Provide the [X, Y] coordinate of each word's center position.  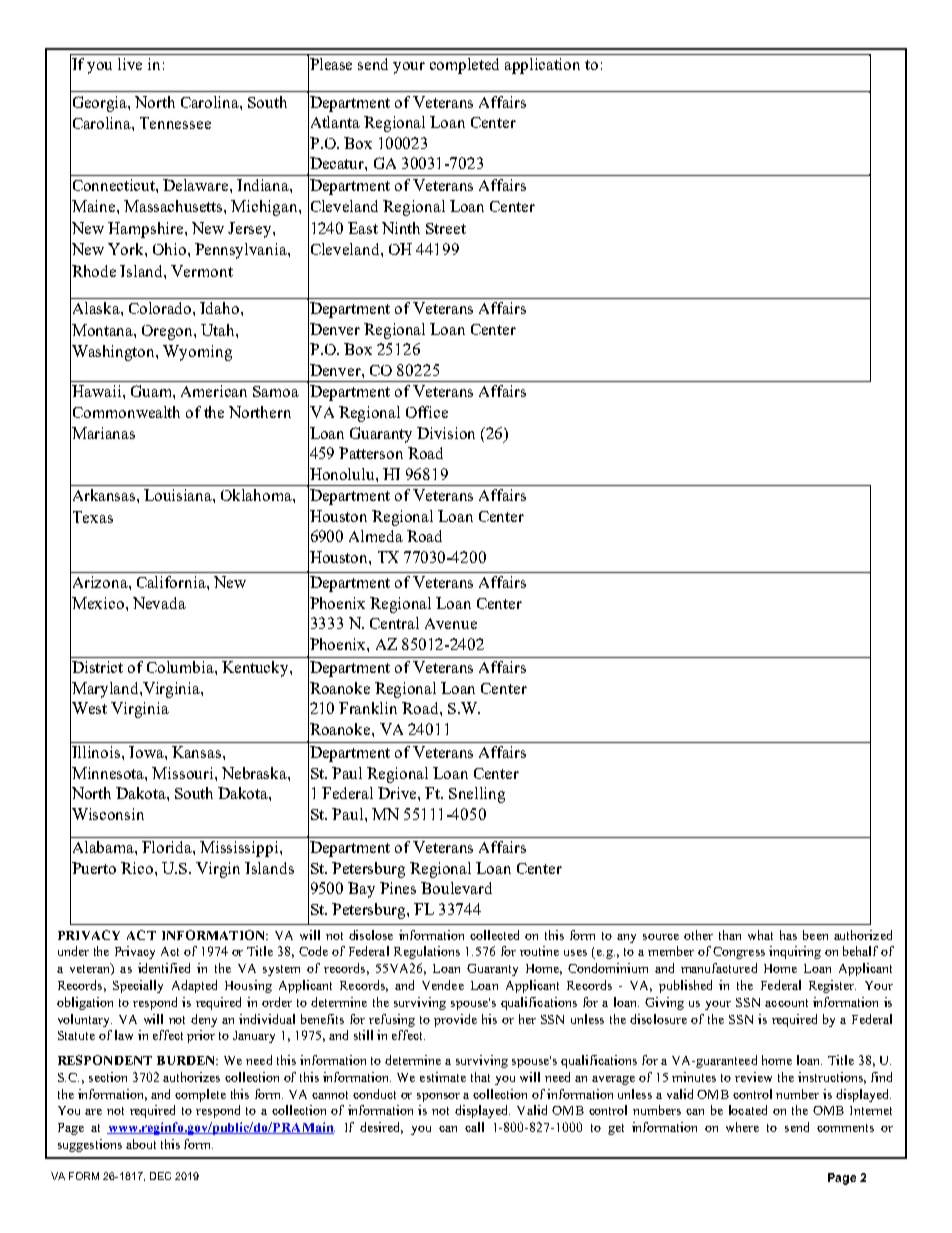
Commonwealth [126, 412]
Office [427, 412]
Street [446, 228]
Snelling [477, 795]
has [788, 935]
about [141, 1144]
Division [446, 433]
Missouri [184, 773]
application [542, 66]
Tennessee [175, 123]
